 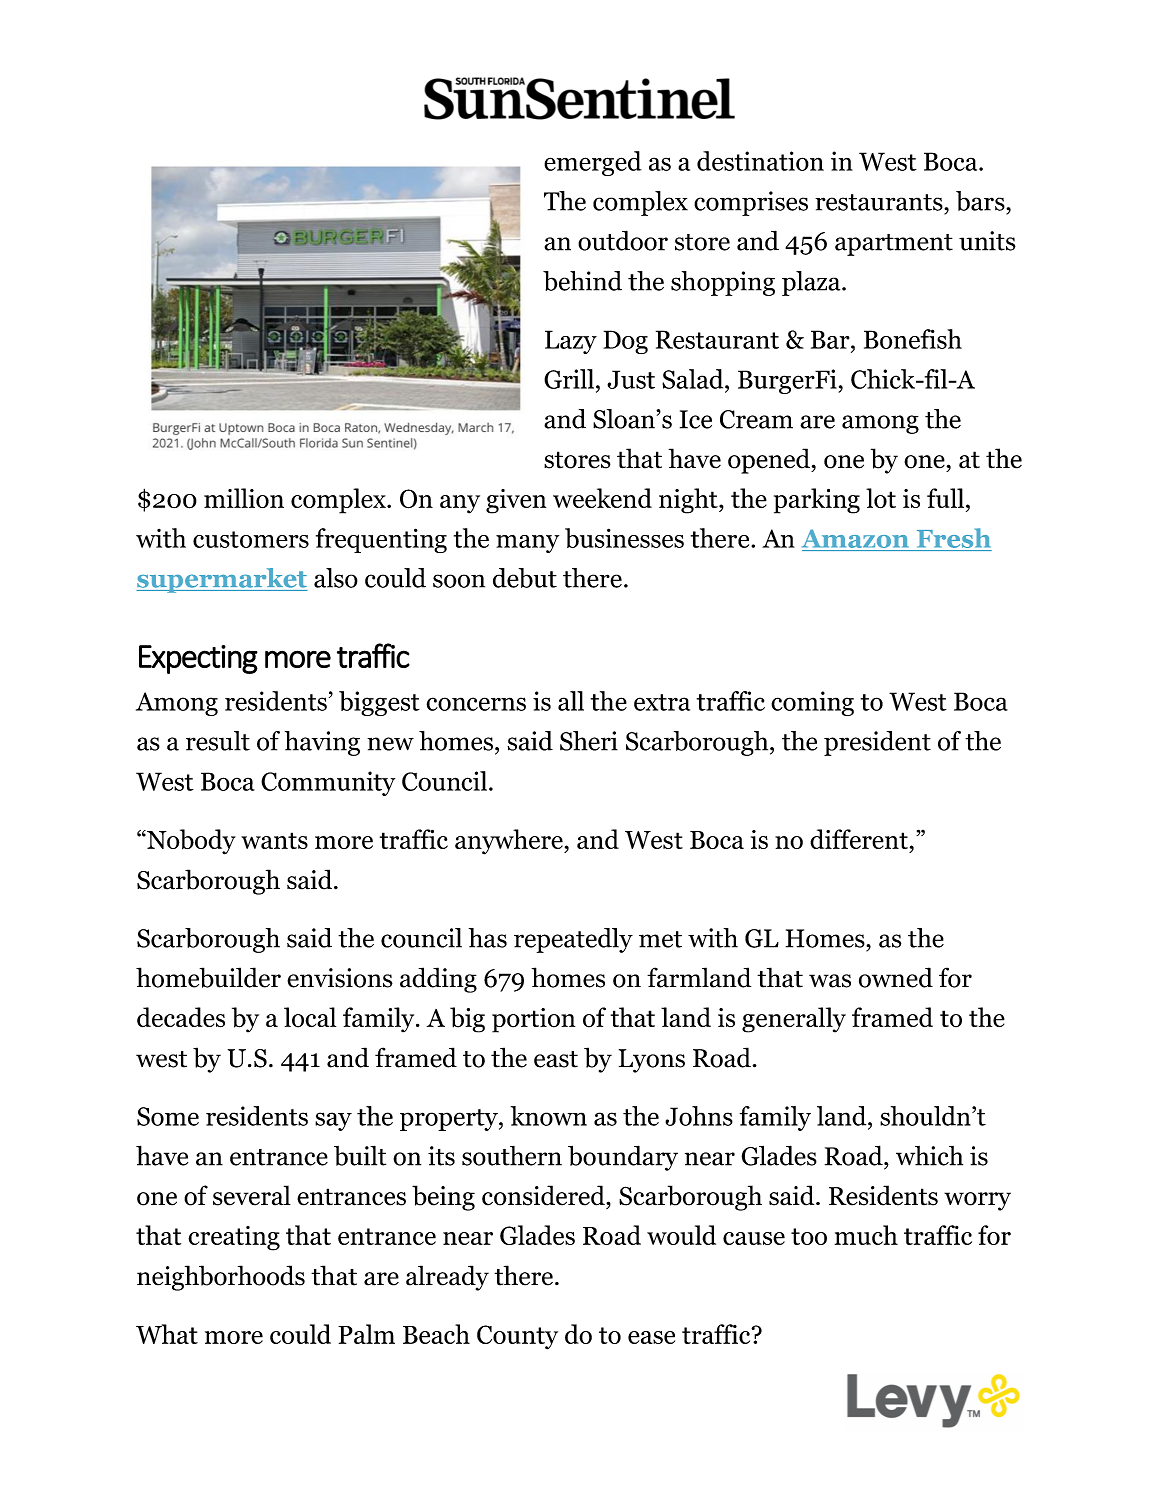 What do you see at coordinates (310, 1017) in the document?
I see `local` at bounding box center [310, 1017].
